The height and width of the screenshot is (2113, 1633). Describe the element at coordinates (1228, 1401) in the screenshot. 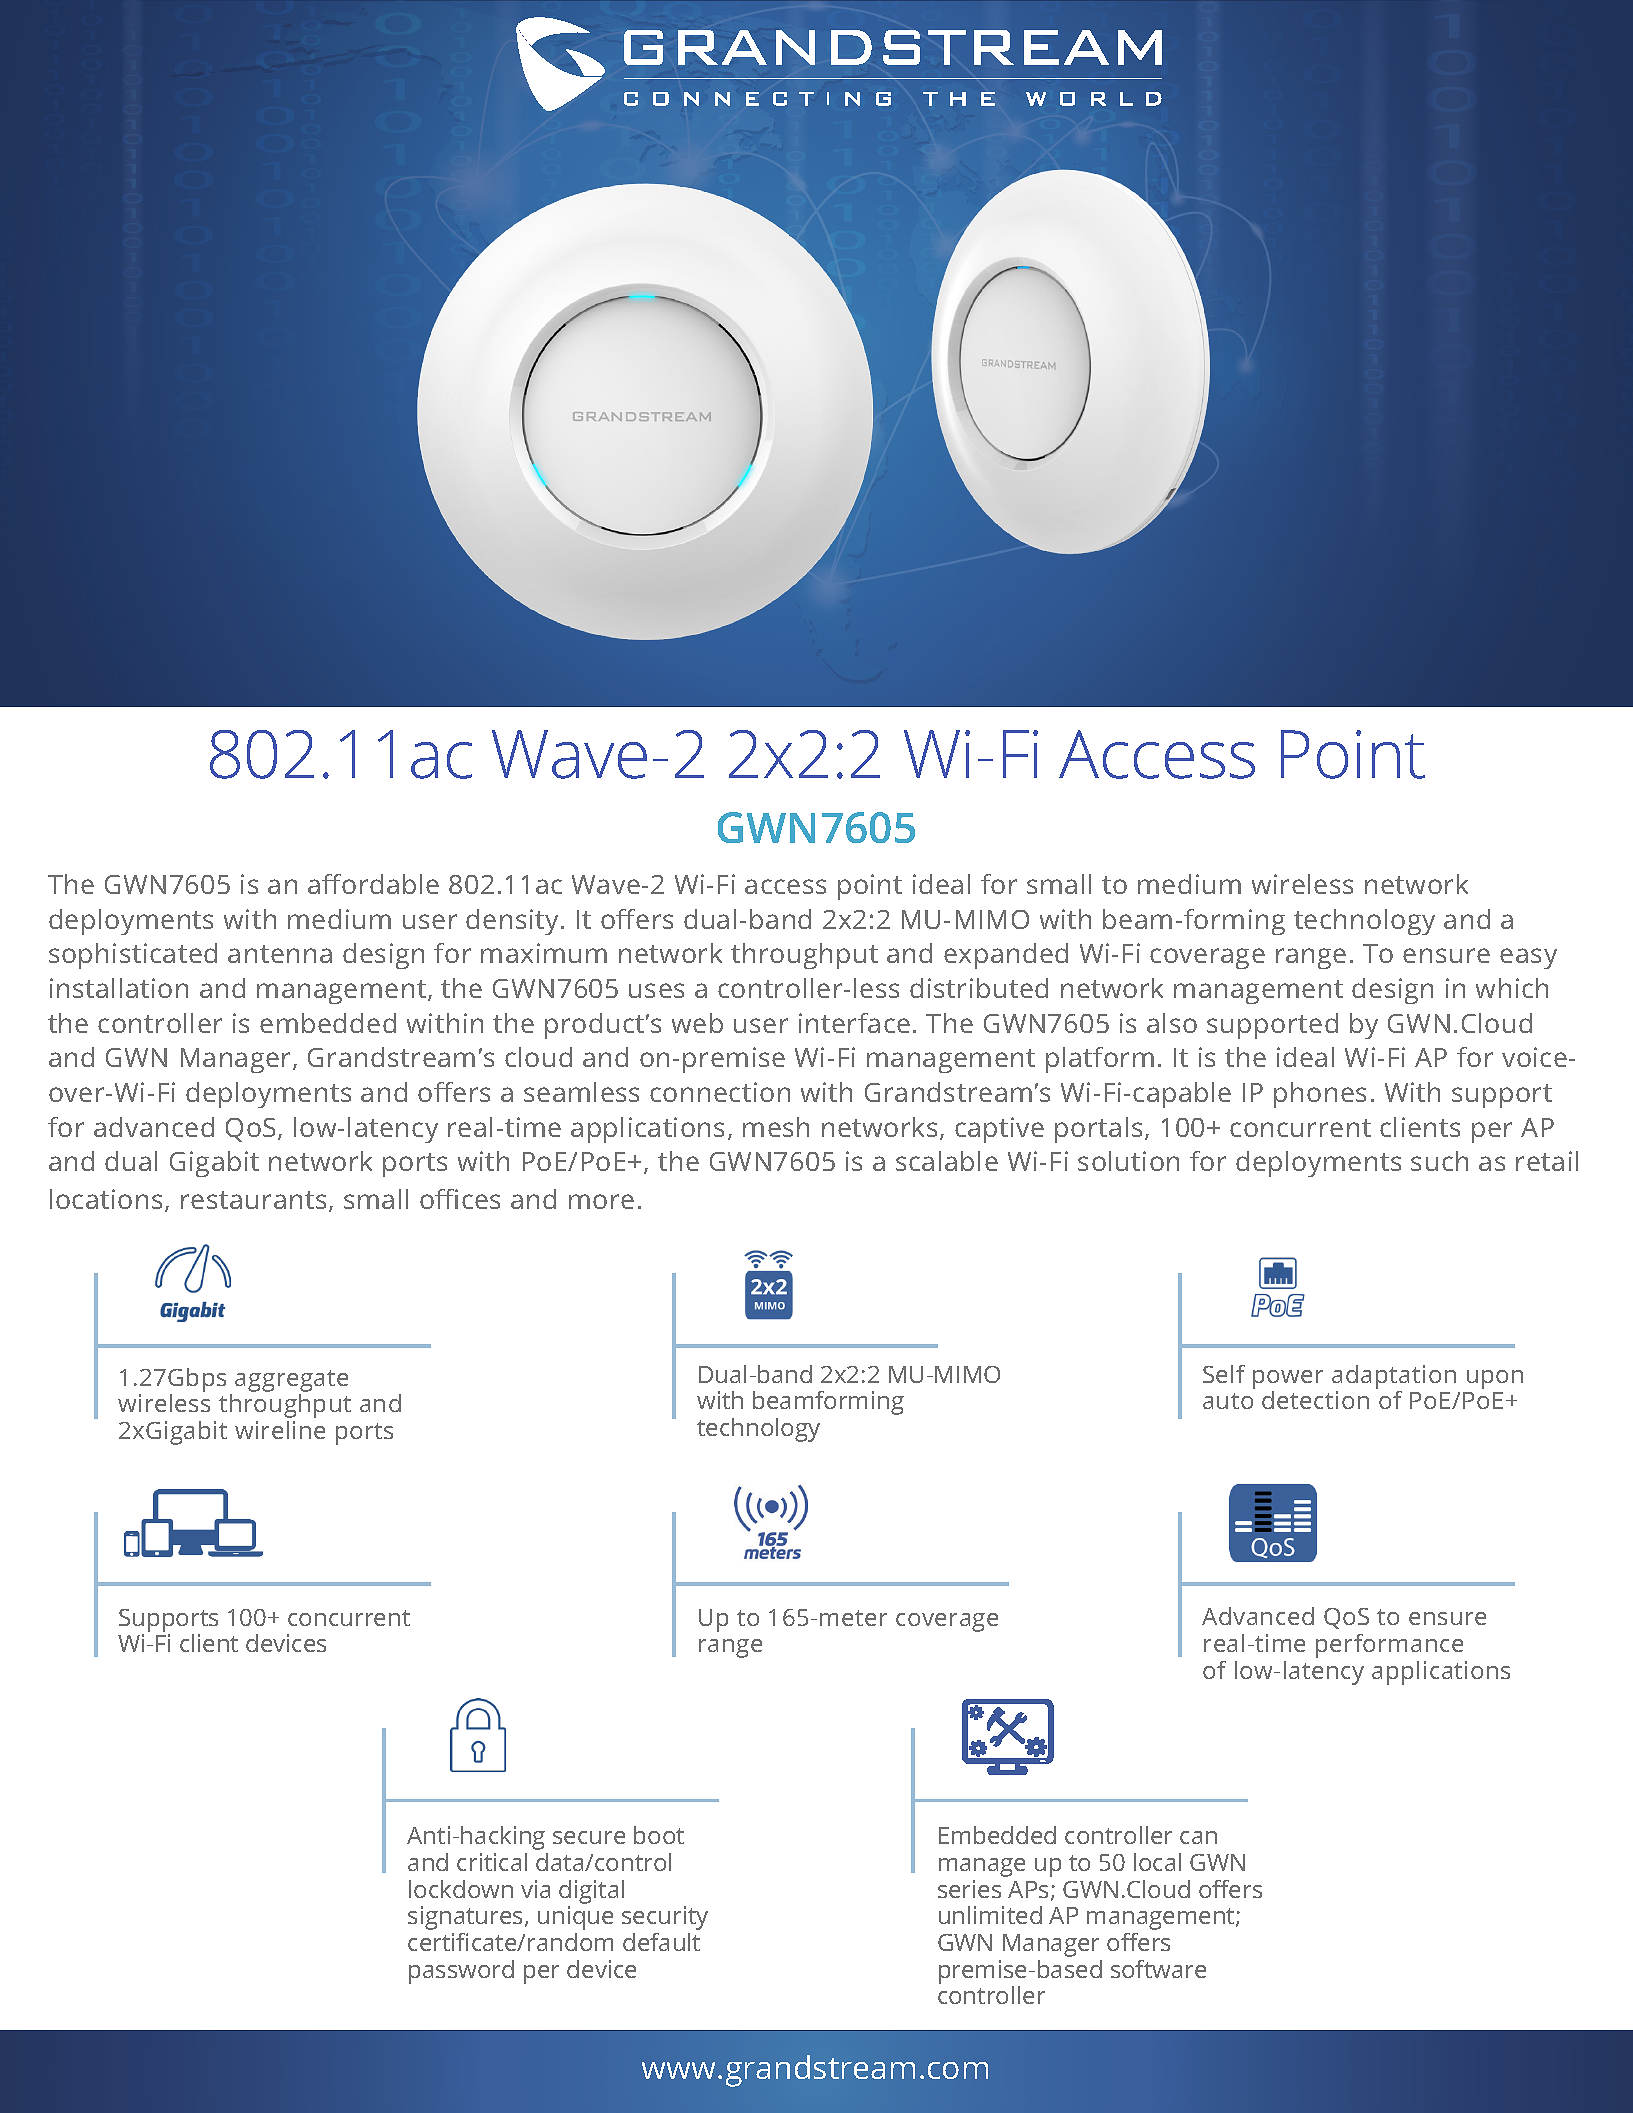

I see `auto` at that location.
